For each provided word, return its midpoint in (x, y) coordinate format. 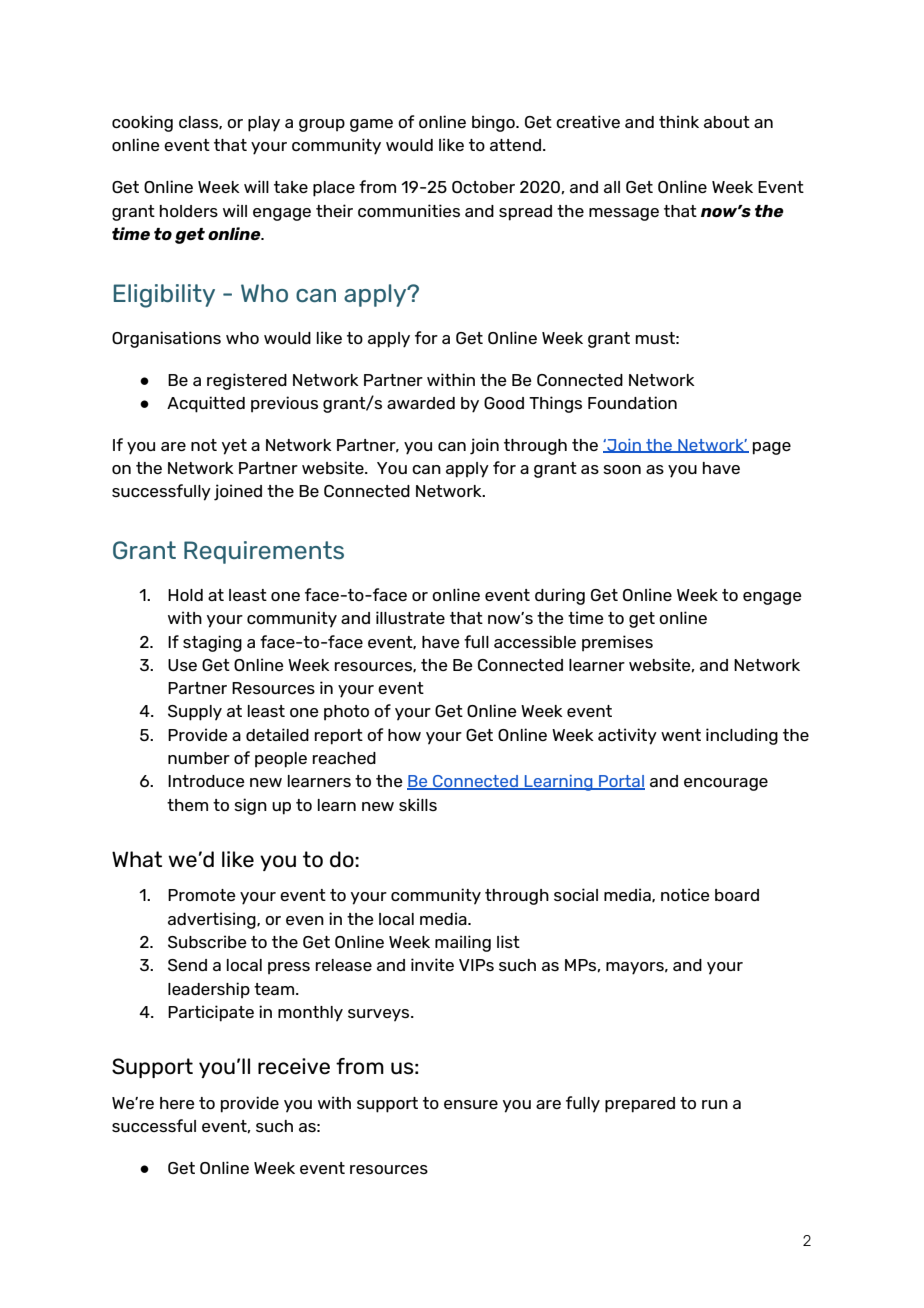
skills (418, 804)
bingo (494, 123)
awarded (421, 403)
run (715, 1104)
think (679, 121)
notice (685, 894)
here (177, 1103)
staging (212, 643)
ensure (471, 1104)
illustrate (410, 617)
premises (617, 643)
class (199, 122)
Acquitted (206, 404)
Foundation (632, 402)
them (187, 805)
